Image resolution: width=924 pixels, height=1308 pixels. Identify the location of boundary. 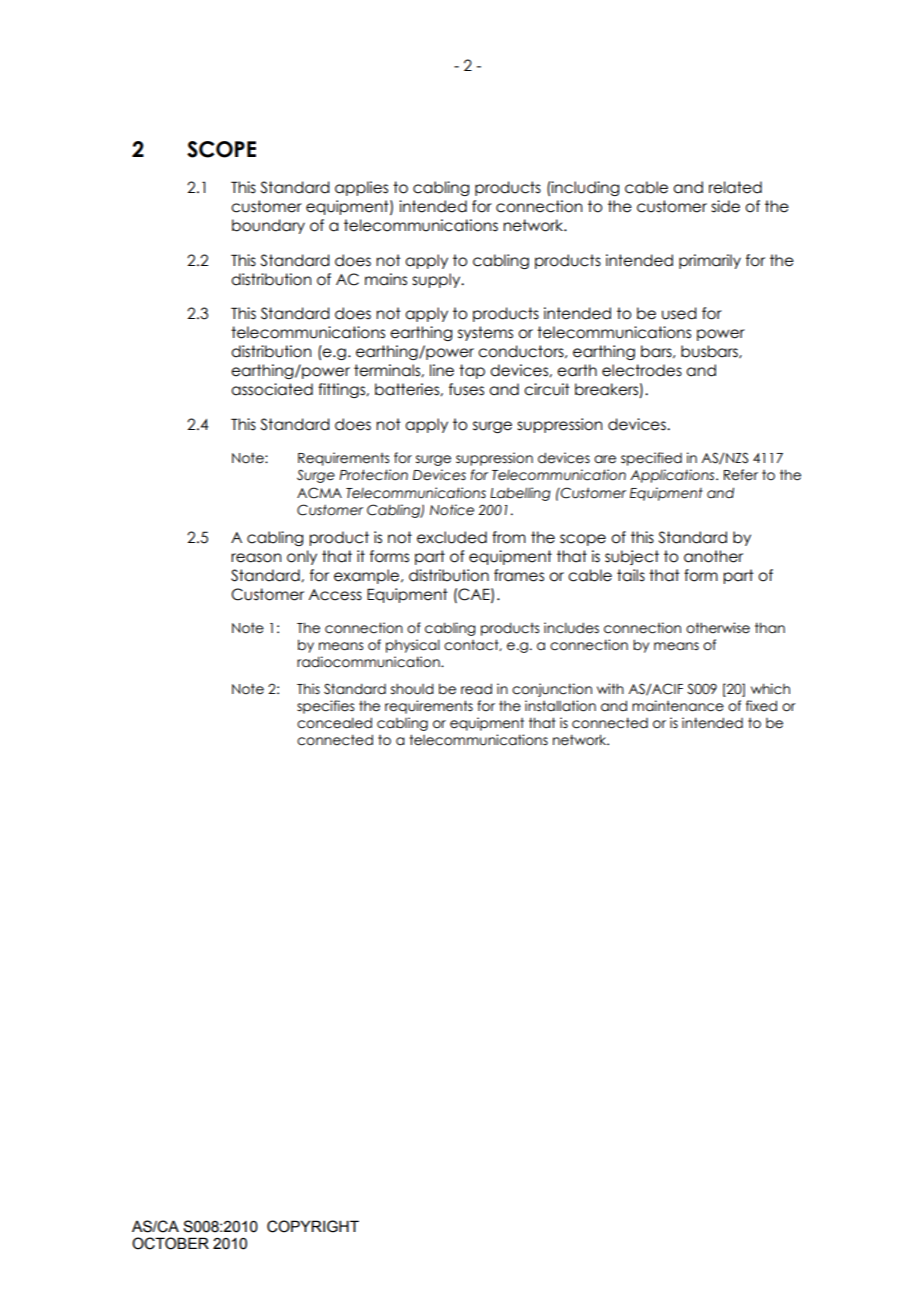
(268, 226).
